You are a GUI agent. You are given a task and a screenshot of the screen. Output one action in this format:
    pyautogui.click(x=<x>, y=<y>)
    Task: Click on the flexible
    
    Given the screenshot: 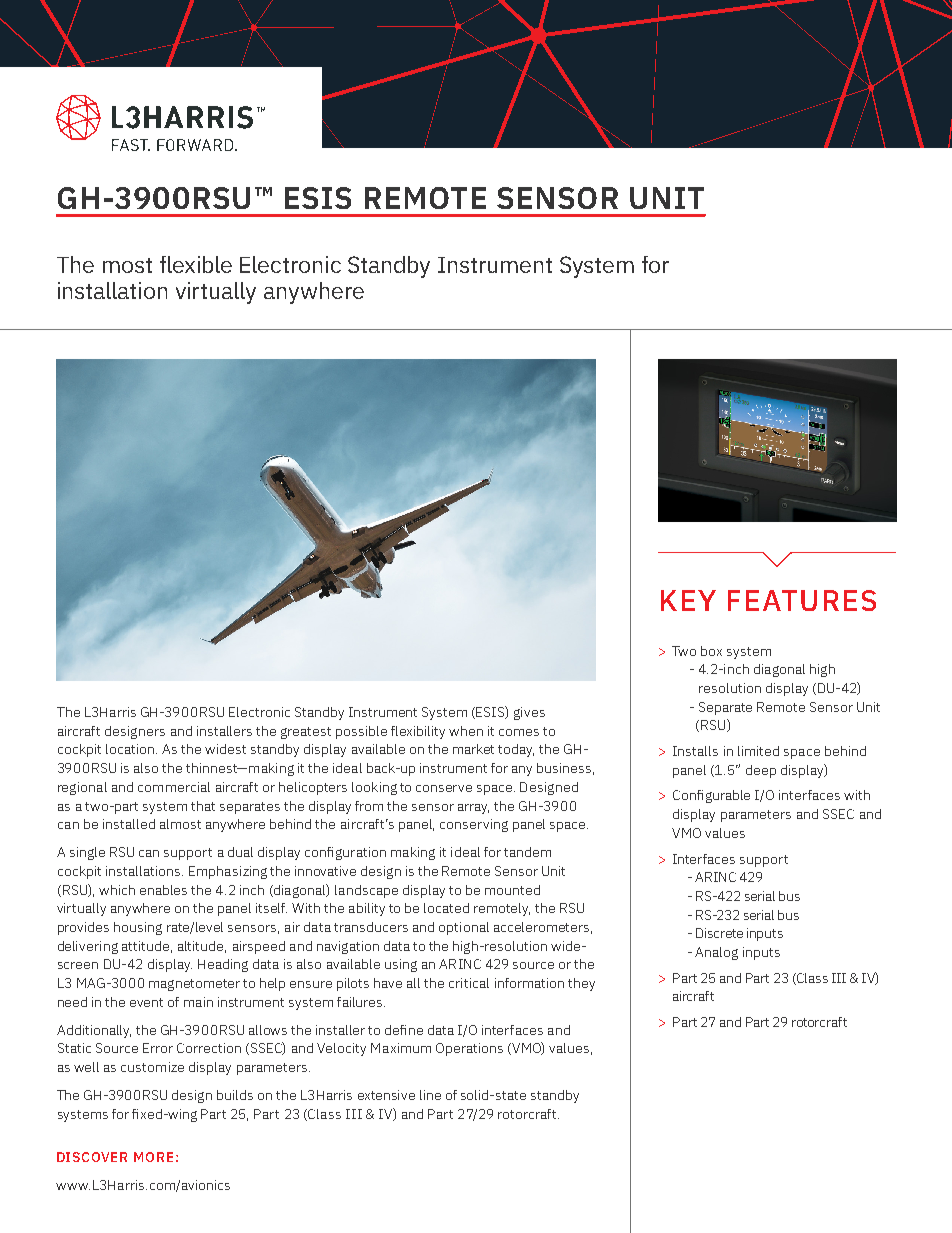 What is the action you would take?
    pyautogui.click(x=196, y=264)
